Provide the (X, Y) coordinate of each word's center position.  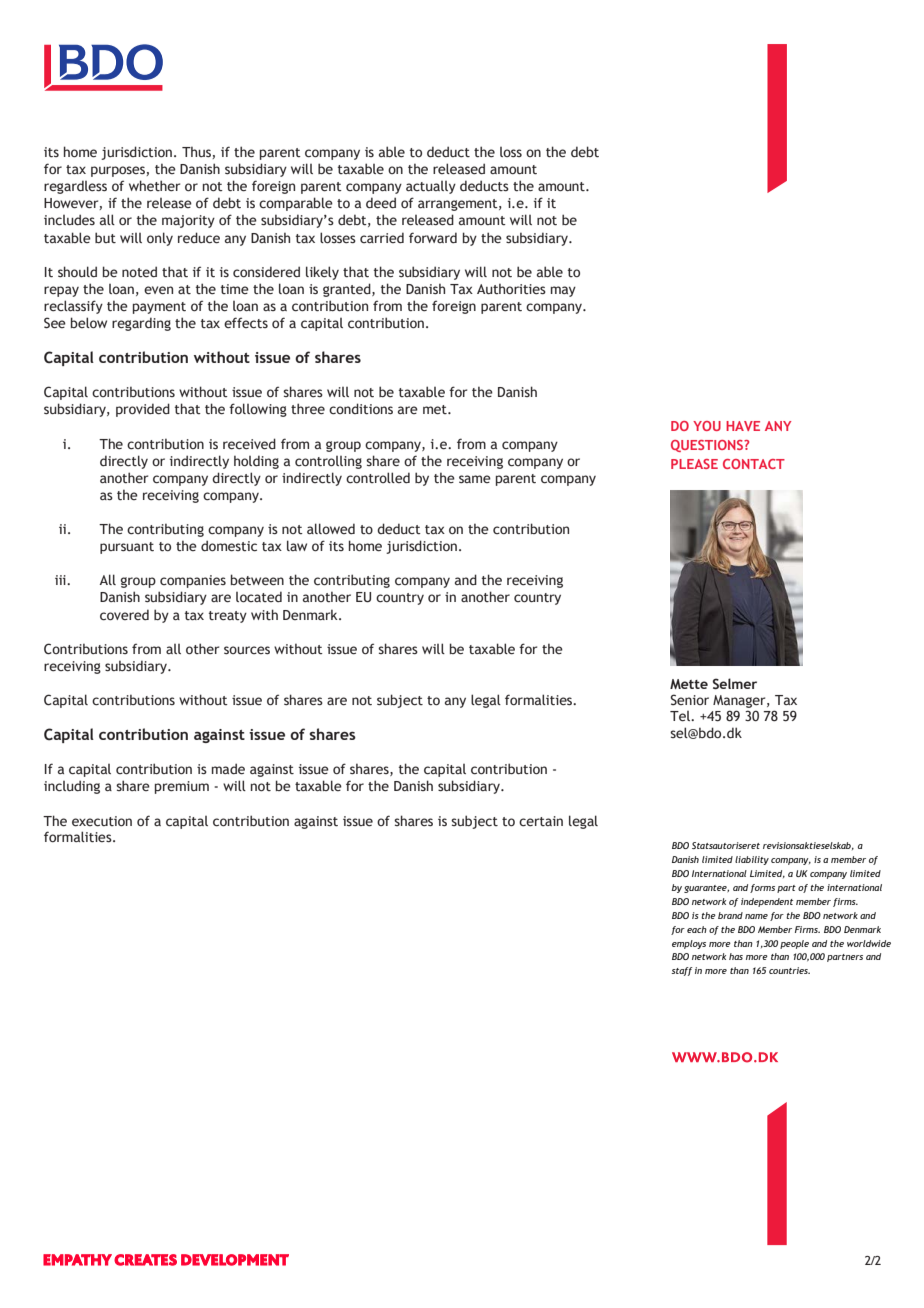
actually (431, 187)
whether (154, 186)
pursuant (127, 548)
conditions (361, 409)
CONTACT (754, 464)
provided (143, 410)
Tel (681, 716)
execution (102, 821)
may (563, 291)
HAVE (743, 426)
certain (541, 821)
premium (182, 787)
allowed (331, 528)
